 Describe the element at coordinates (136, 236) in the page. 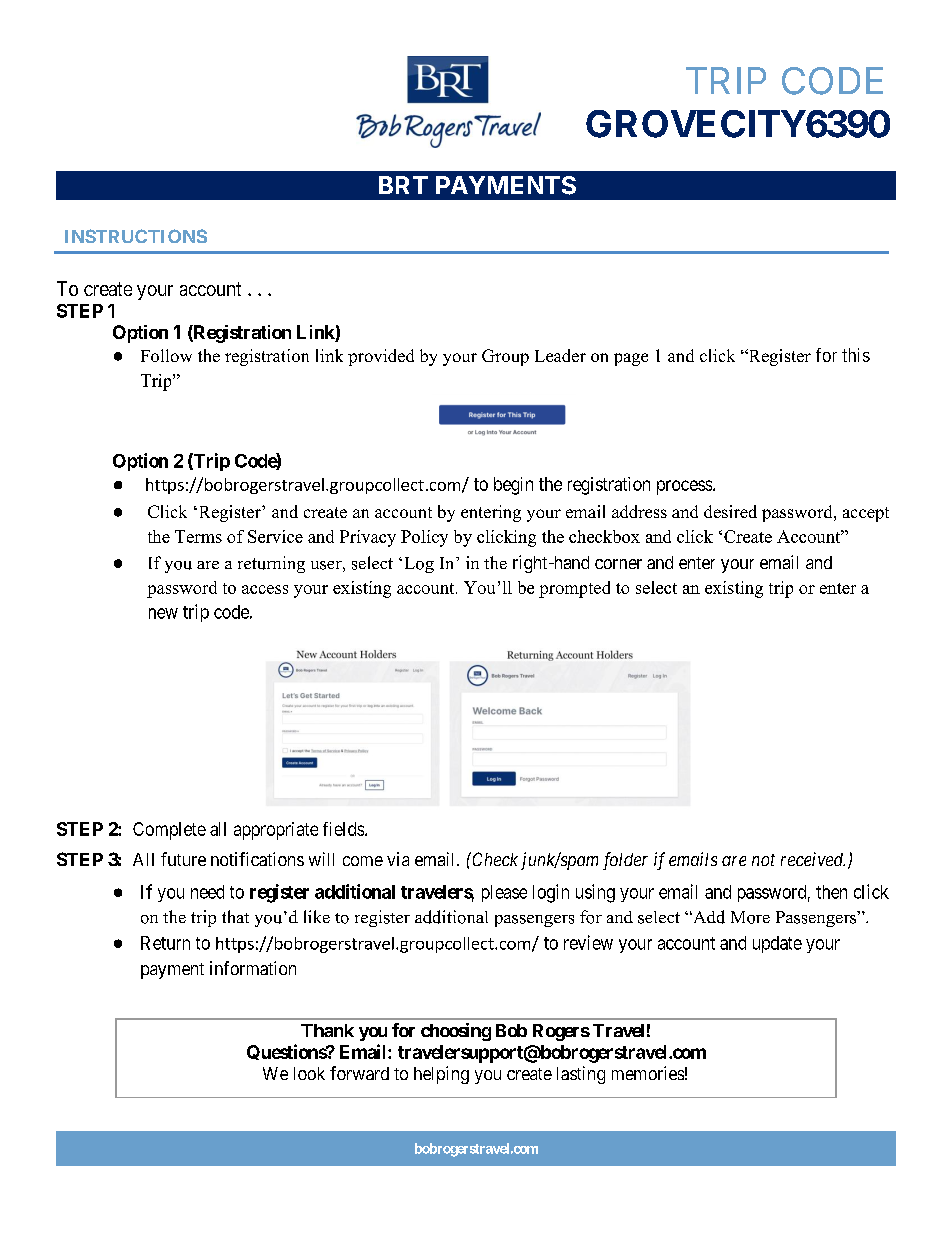

I see `INSTRUCTIONS` at that location.
